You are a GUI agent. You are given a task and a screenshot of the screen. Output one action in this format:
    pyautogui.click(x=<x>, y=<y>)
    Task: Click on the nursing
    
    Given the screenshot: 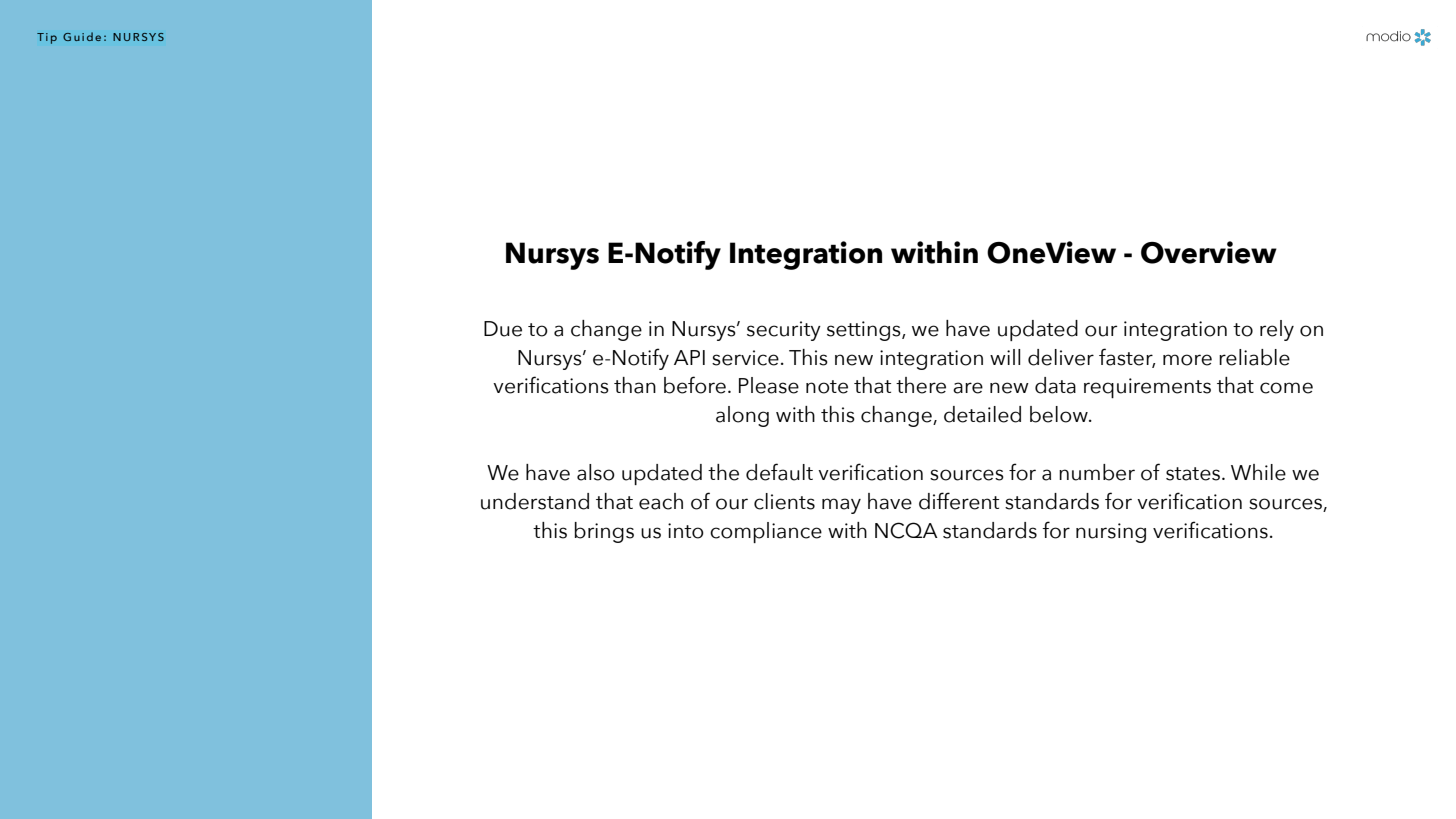 What is the action you would take?
    pyautogui.click(x=1111, y=533)
